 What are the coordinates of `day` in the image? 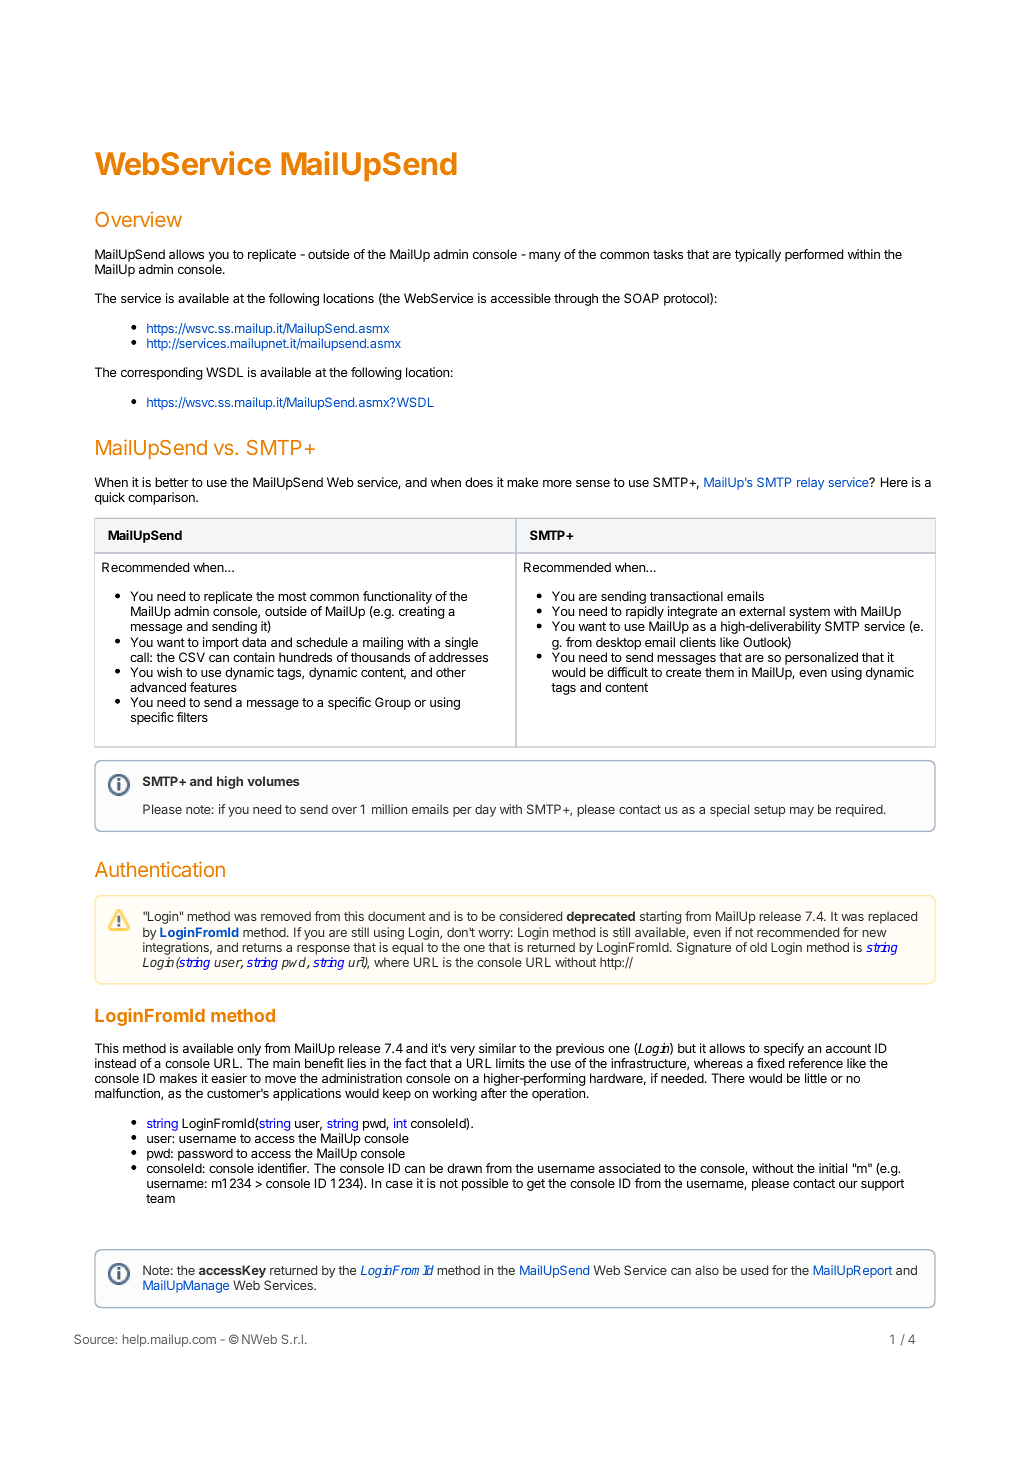 It's located at (485, 810).
